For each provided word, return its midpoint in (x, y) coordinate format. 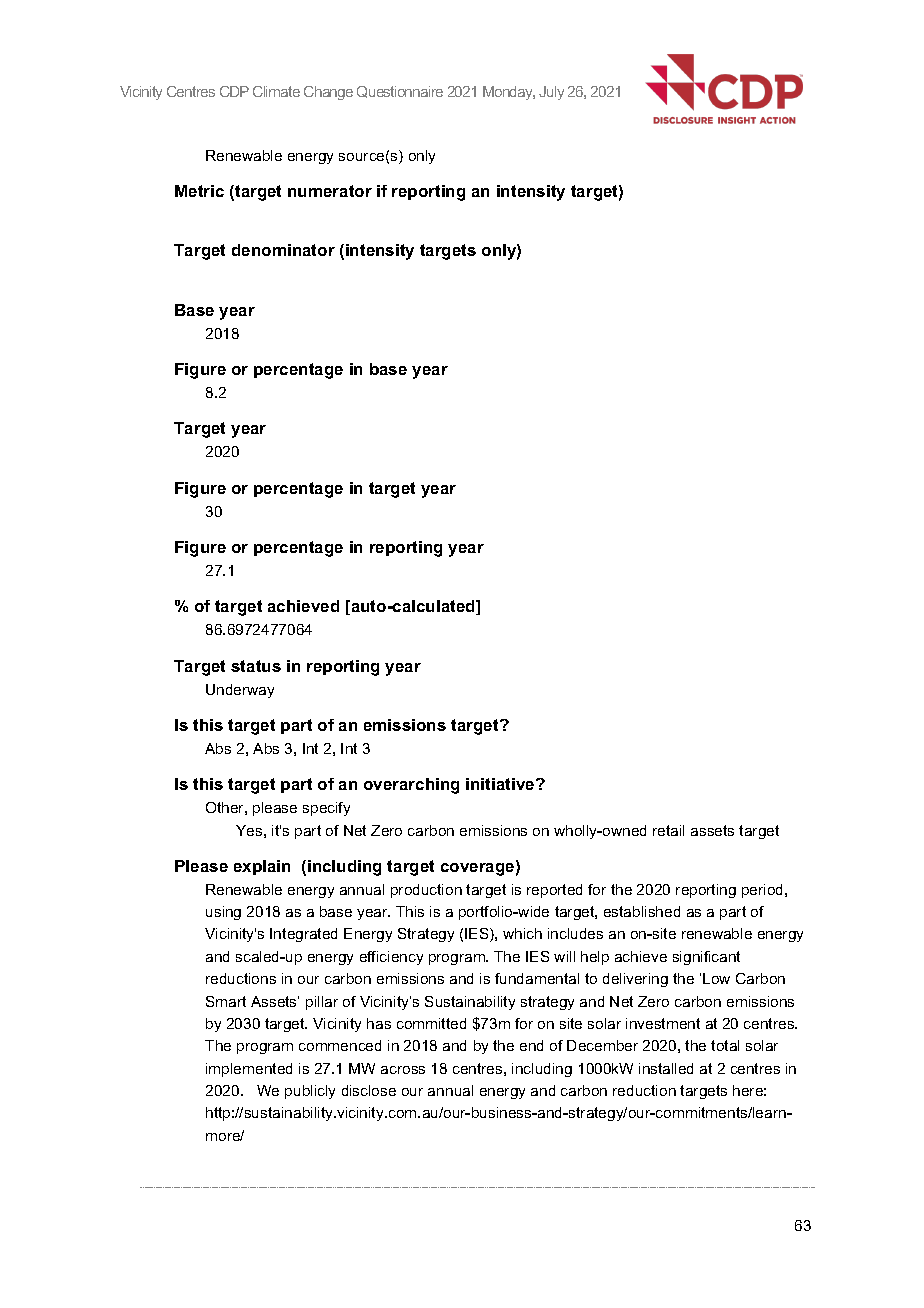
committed (431, 1023)
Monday (509, 93)
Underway (240, 691)
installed (666, 1068)
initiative (501, 784)
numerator (330, 191)
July (551, 93)
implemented (249, 1070)
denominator (283, 250)
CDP (234, 91)
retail (668, 830)
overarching (411, 786)
